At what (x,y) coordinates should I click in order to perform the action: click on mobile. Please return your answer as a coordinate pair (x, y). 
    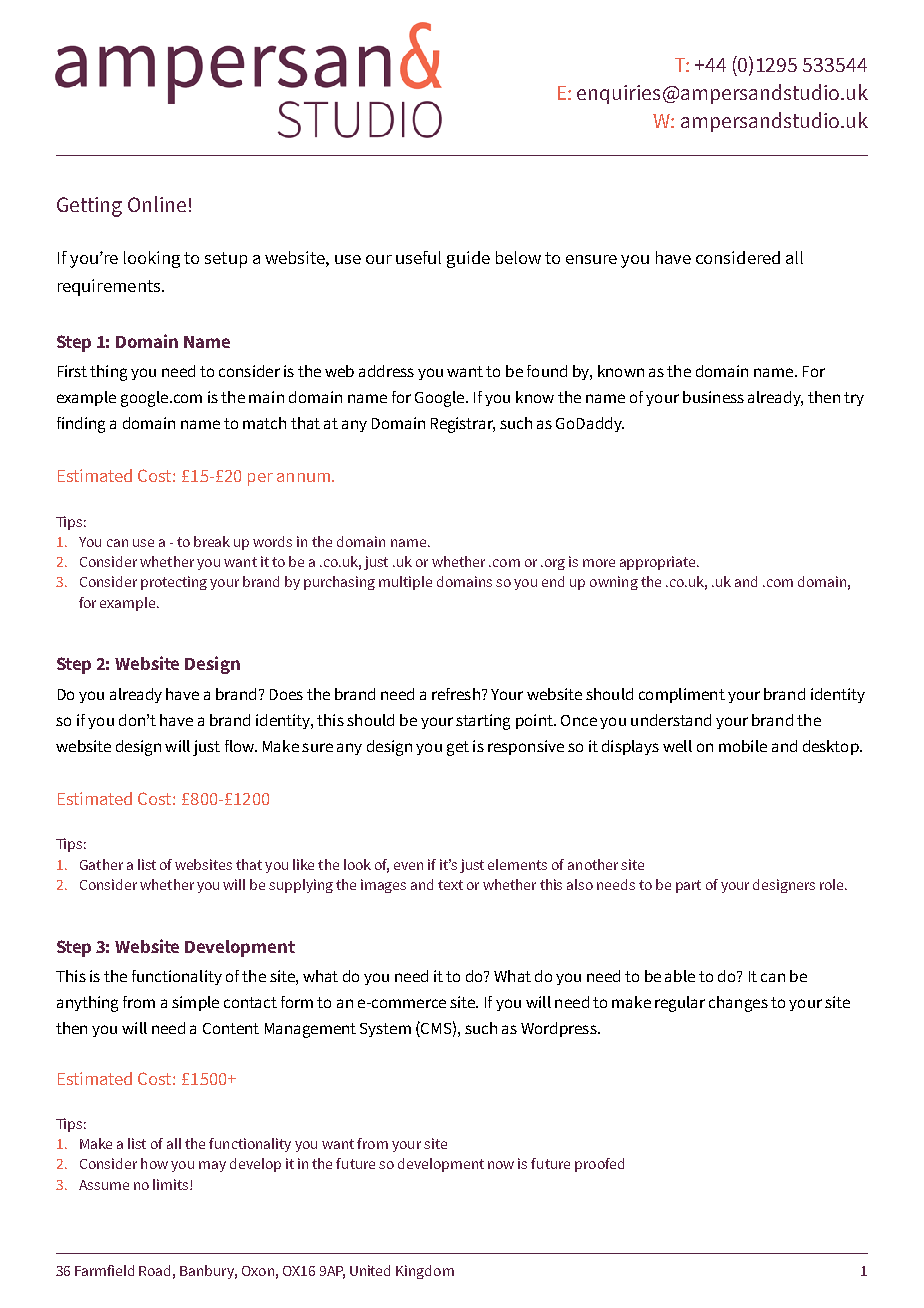
    Looking at the image, I should click on (743, 746).
